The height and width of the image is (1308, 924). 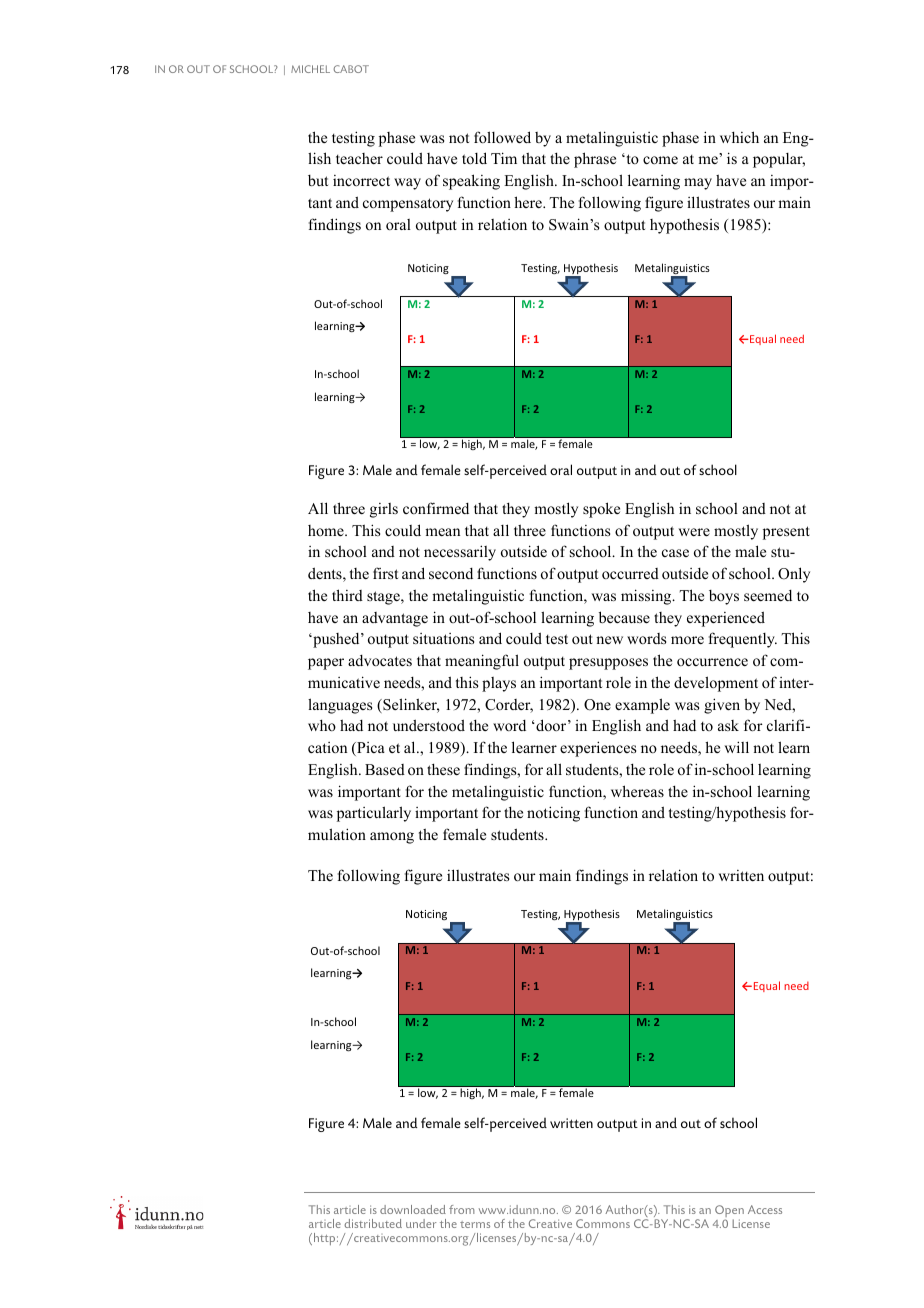 What do you see at coordinates (739, 137) in the image?
I see `which` at bounding box center [739, 137].
